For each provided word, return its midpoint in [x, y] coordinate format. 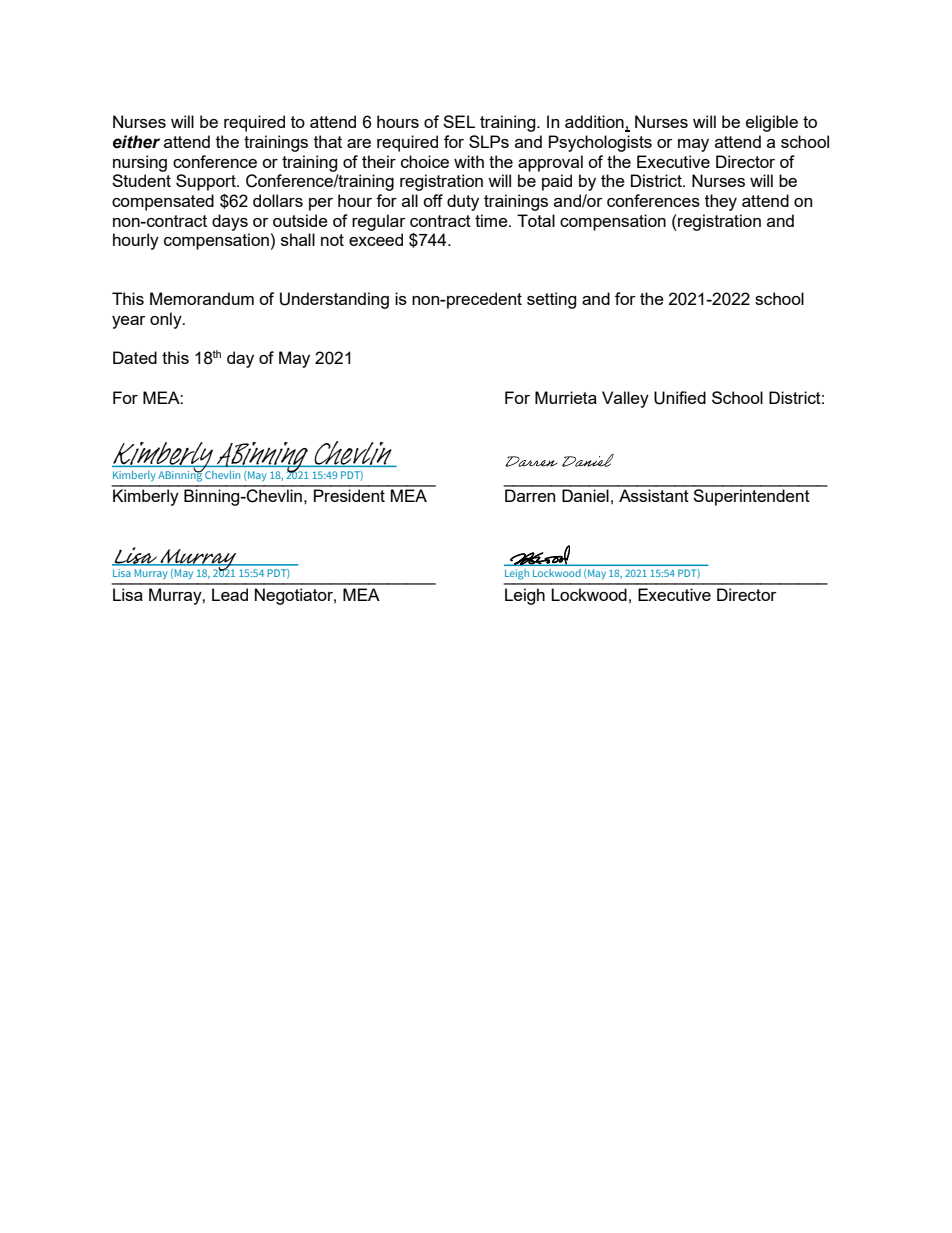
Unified [680, 398]
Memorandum [202, 298]
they [721, 202]
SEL [459, 121]
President [349, 495]
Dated [135, 357]
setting [552, 300]
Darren [530, 495]
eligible [772, 123]
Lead [230, 594]
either [136, 142]
